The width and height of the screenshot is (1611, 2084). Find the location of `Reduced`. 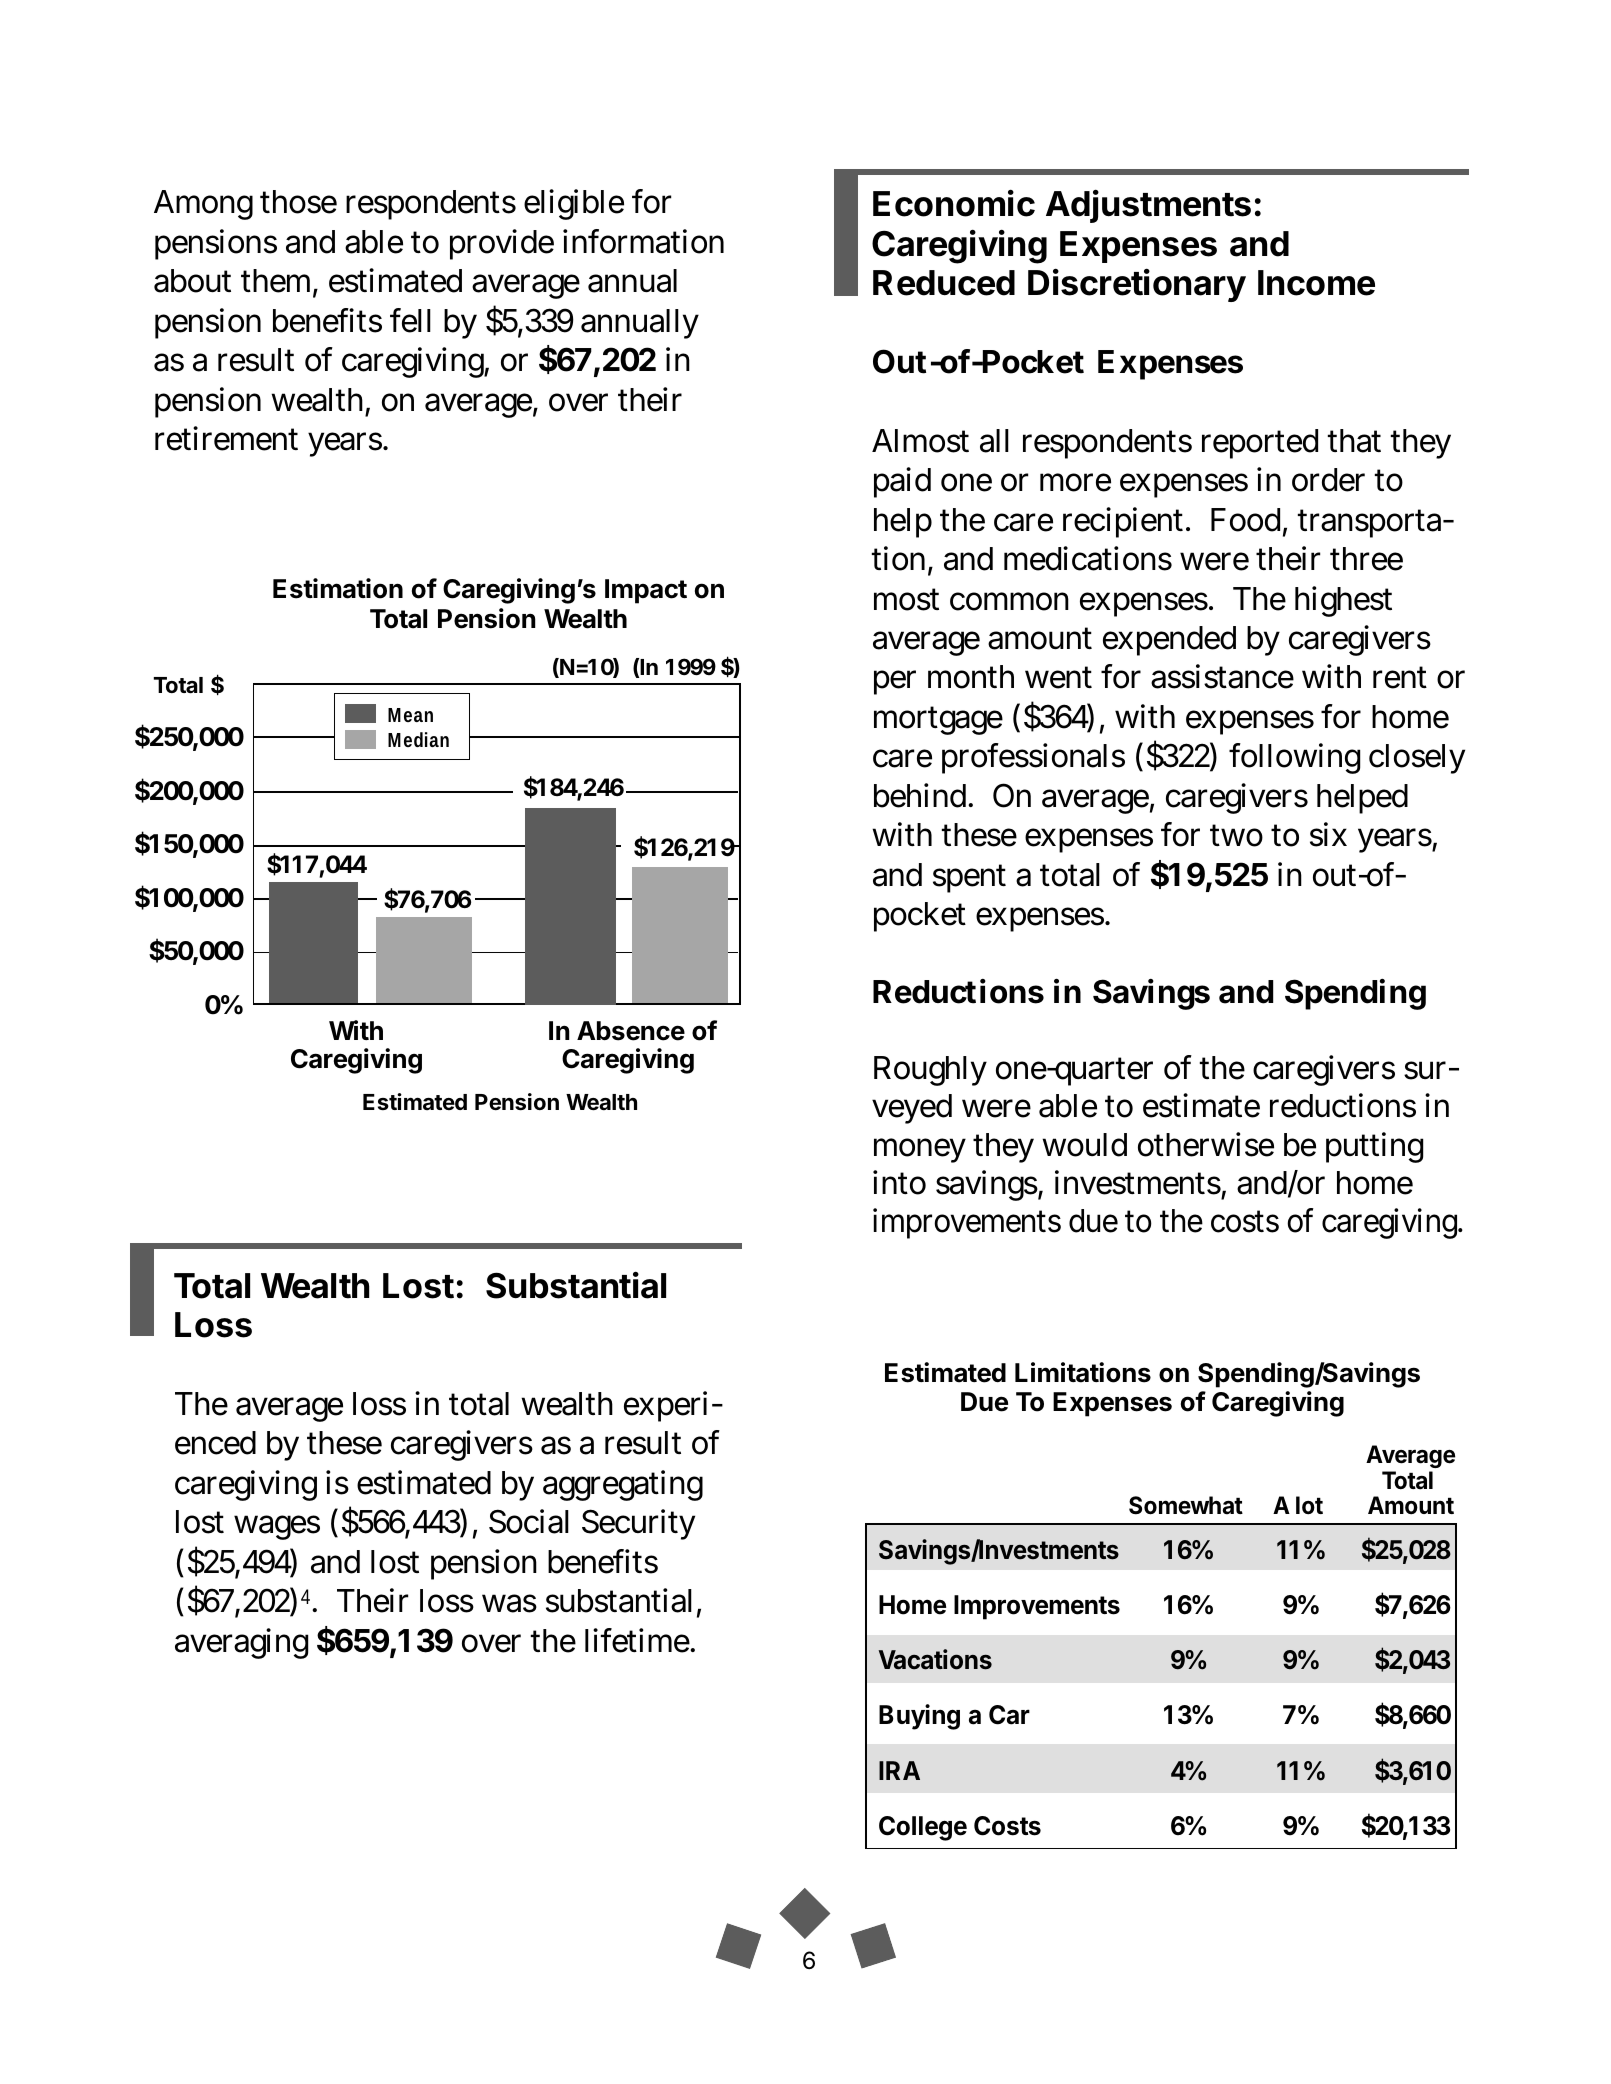

Reduced is located at coordinates (944, 283).
